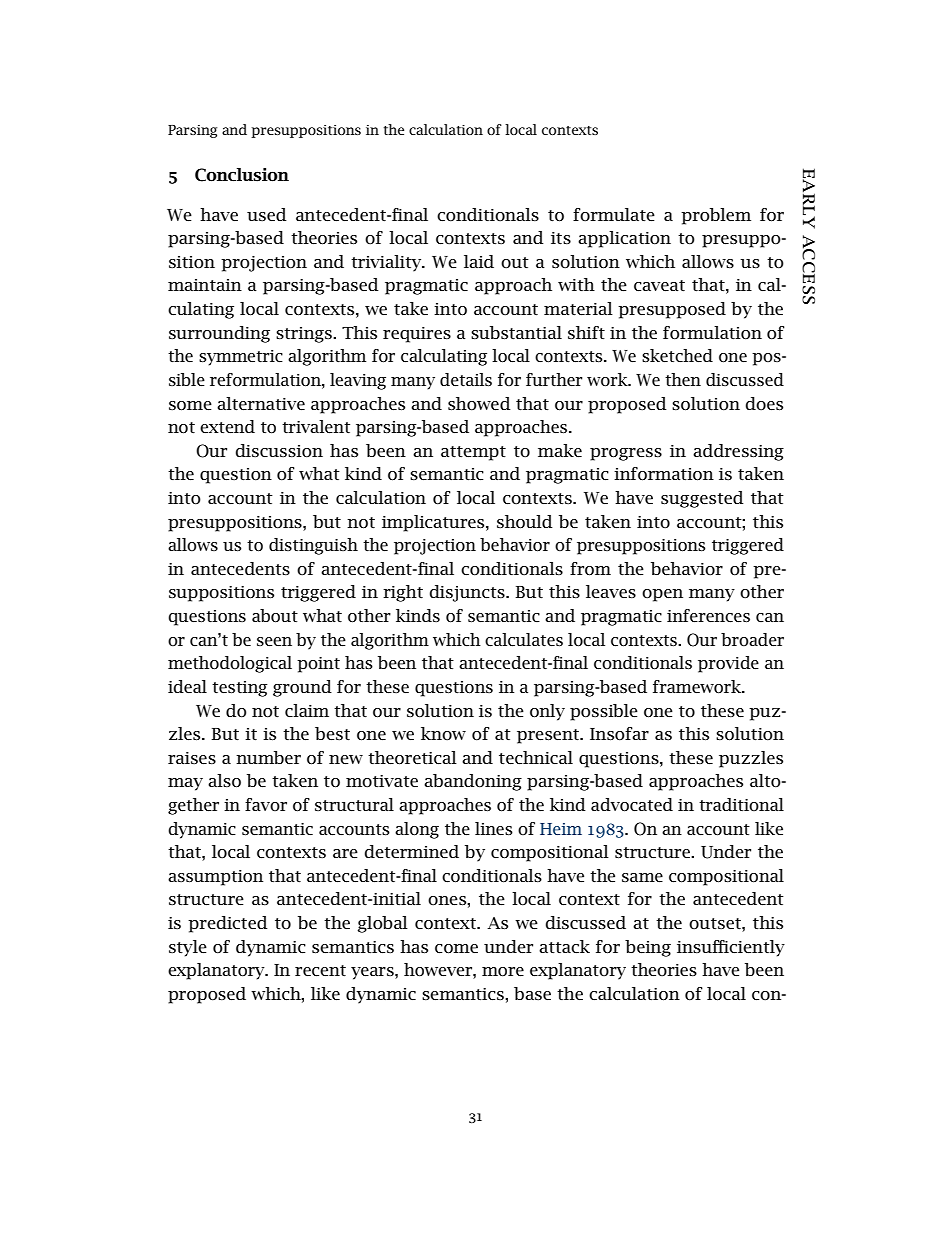 Image resolution: width=952 pixels, height=1233 pixels. Describe the element at coordinates (479, 261) in the screenshot. I see `laid` at that location.
